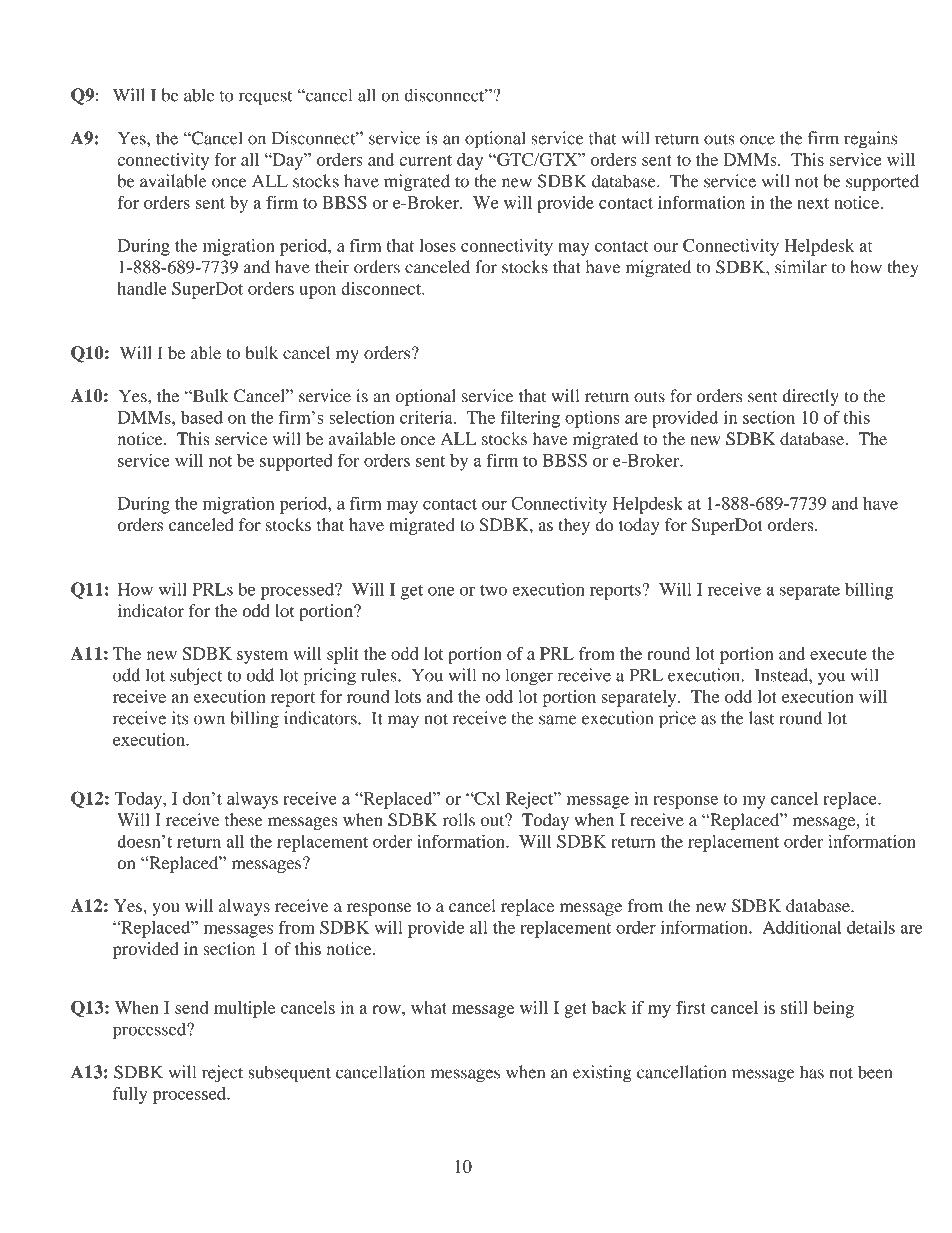  Describe the element at coordinates (761, 718) in the screenshot. I see `last` at that location.
